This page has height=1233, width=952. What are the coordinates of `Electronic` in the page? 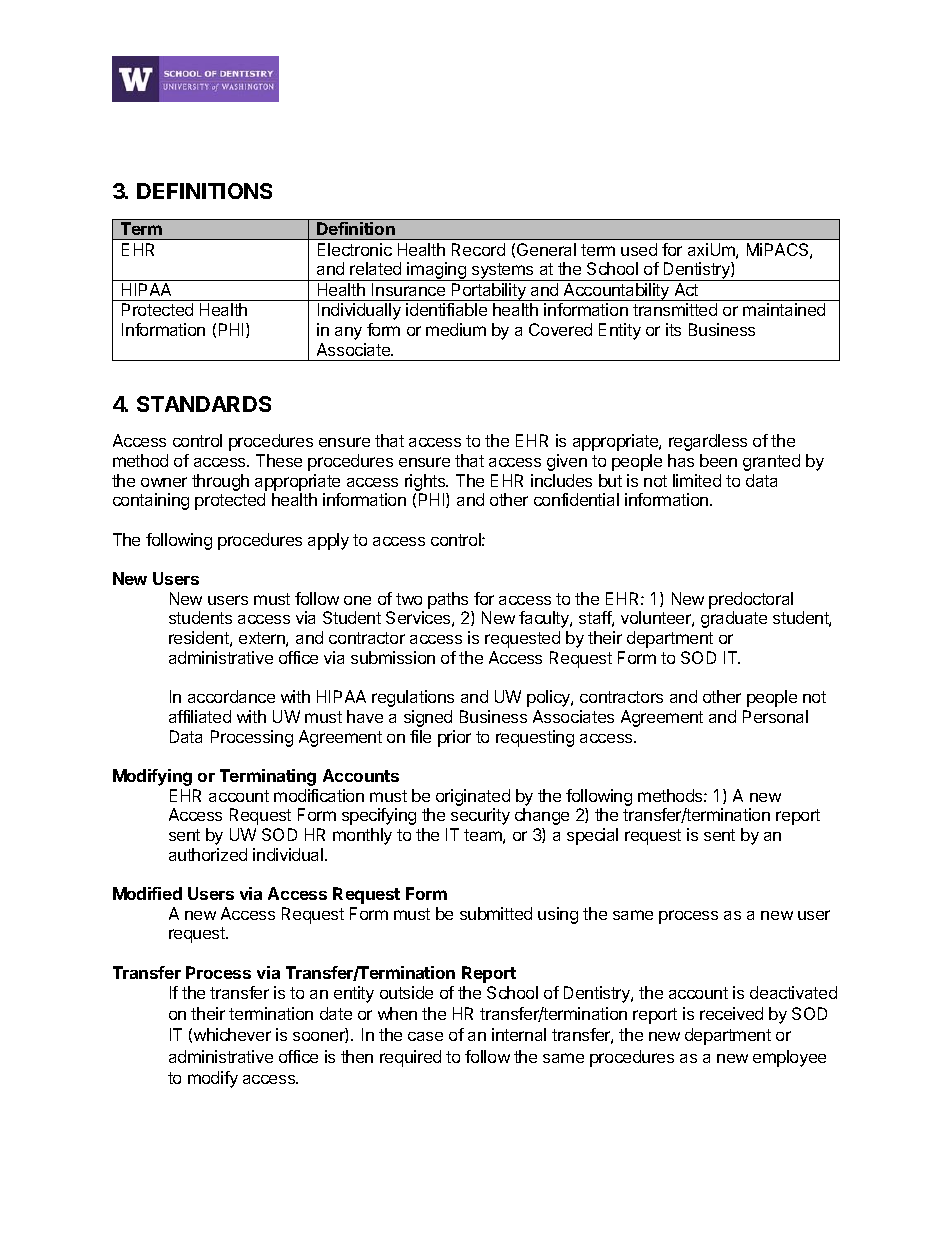 It's located at (355, 249).
